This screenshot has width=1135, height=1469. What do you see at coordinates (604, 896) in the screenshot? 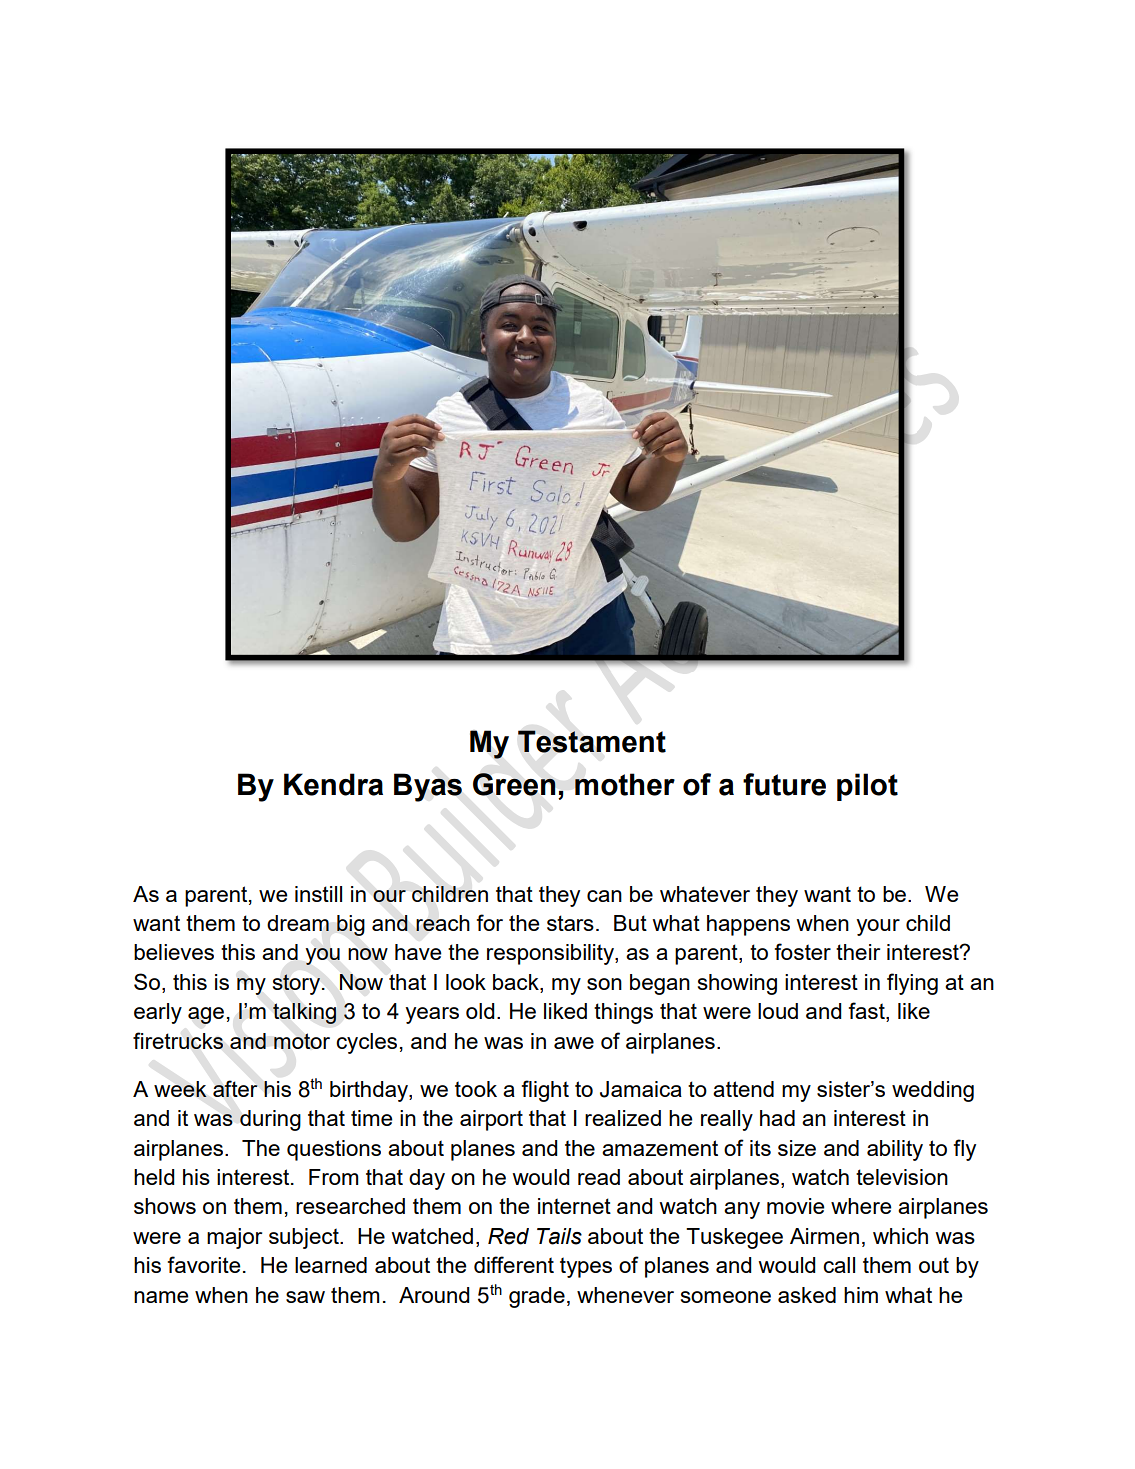
I see `can` at bounding box center [604, 896].
